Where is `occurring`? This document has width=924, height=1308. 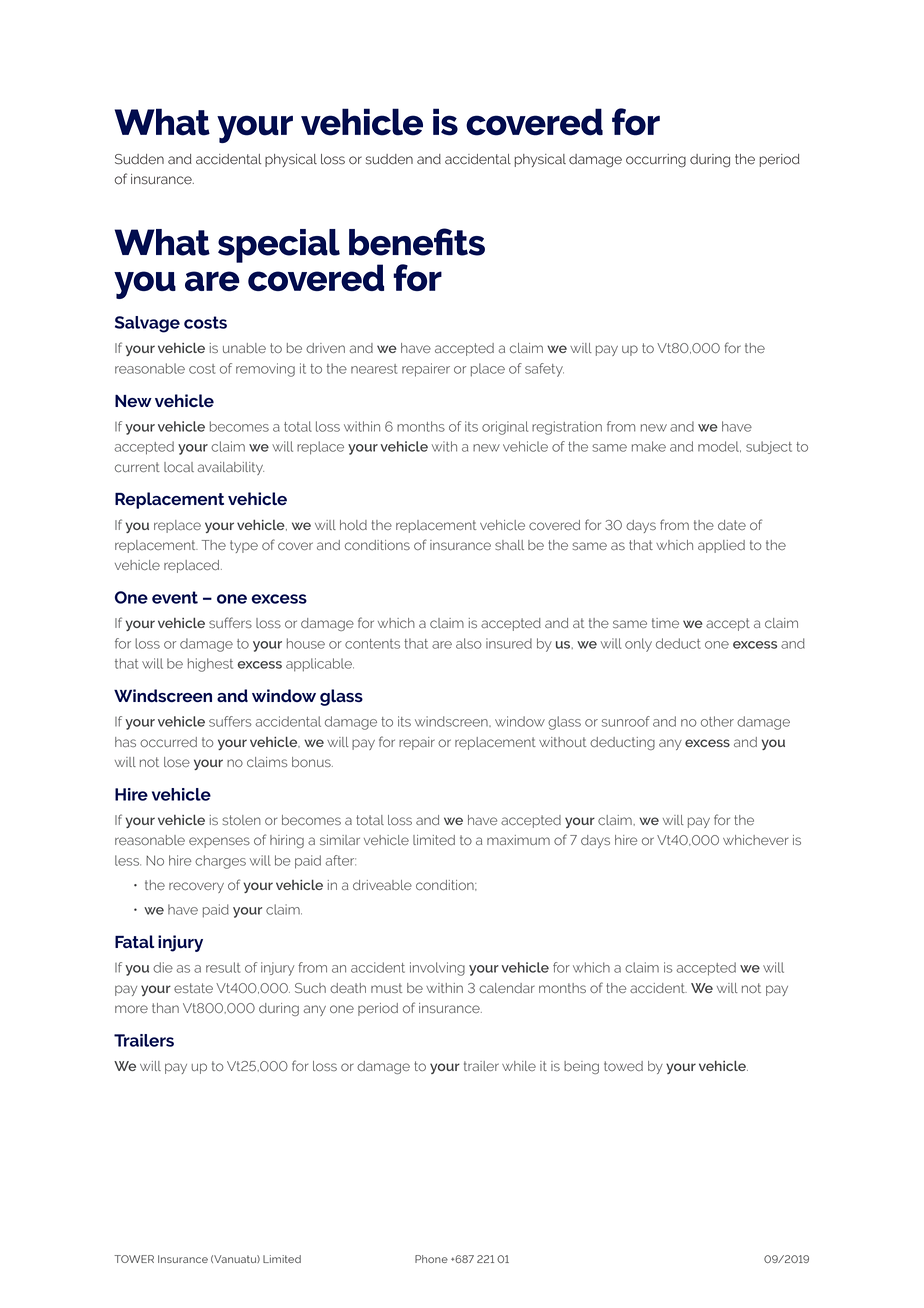
occurring is located at coordinates (656, 161).
